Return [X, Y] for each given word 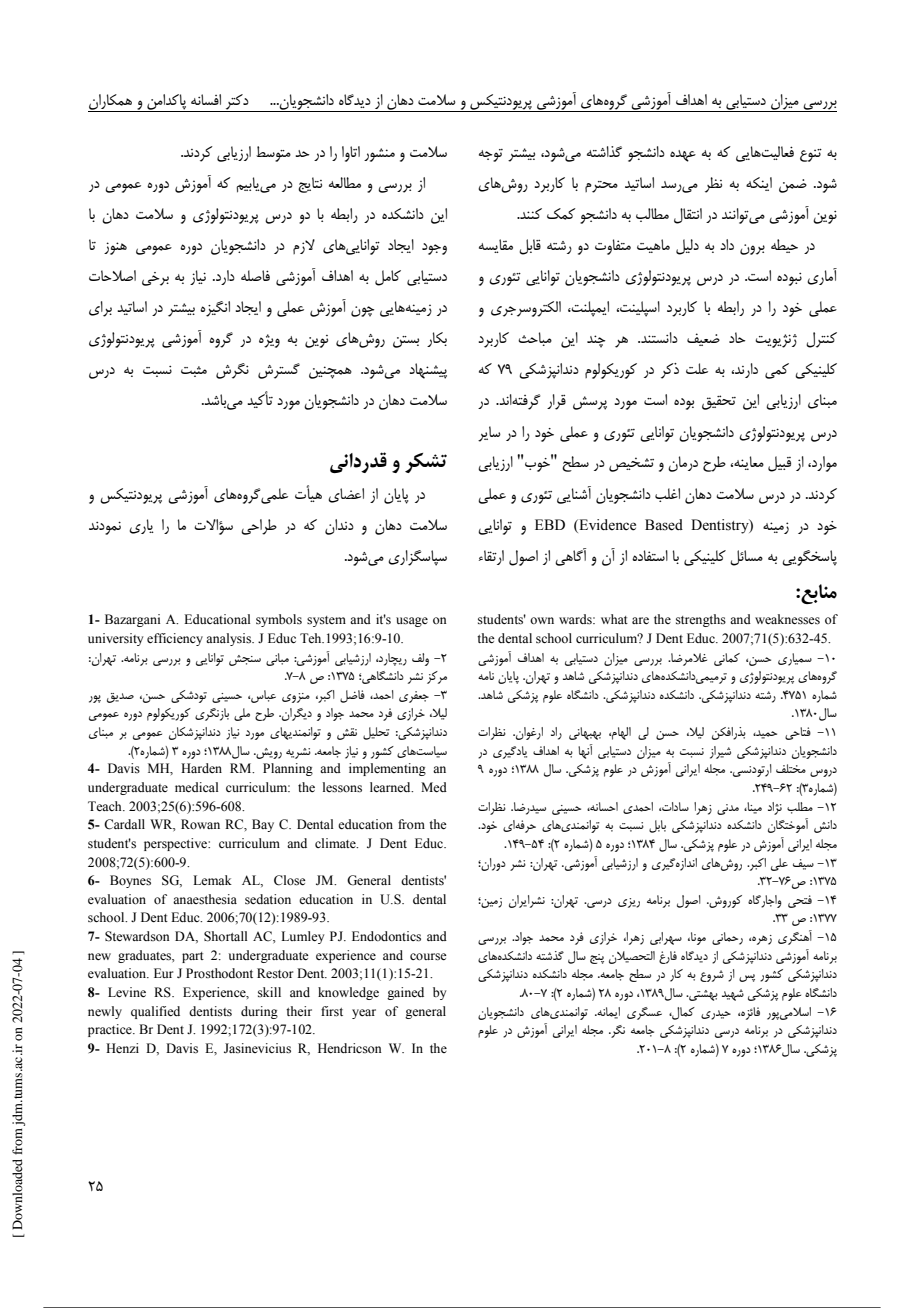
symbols [279, 620]
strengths [701, 620]
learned [391, 787]
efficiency [175, 639]
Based [664, 525]
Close [290, 880]
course [428, 957]
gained [405, 993]
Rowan [200, 824]
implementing [387, 769]
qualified [155, 1012]
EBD [550, 524]
